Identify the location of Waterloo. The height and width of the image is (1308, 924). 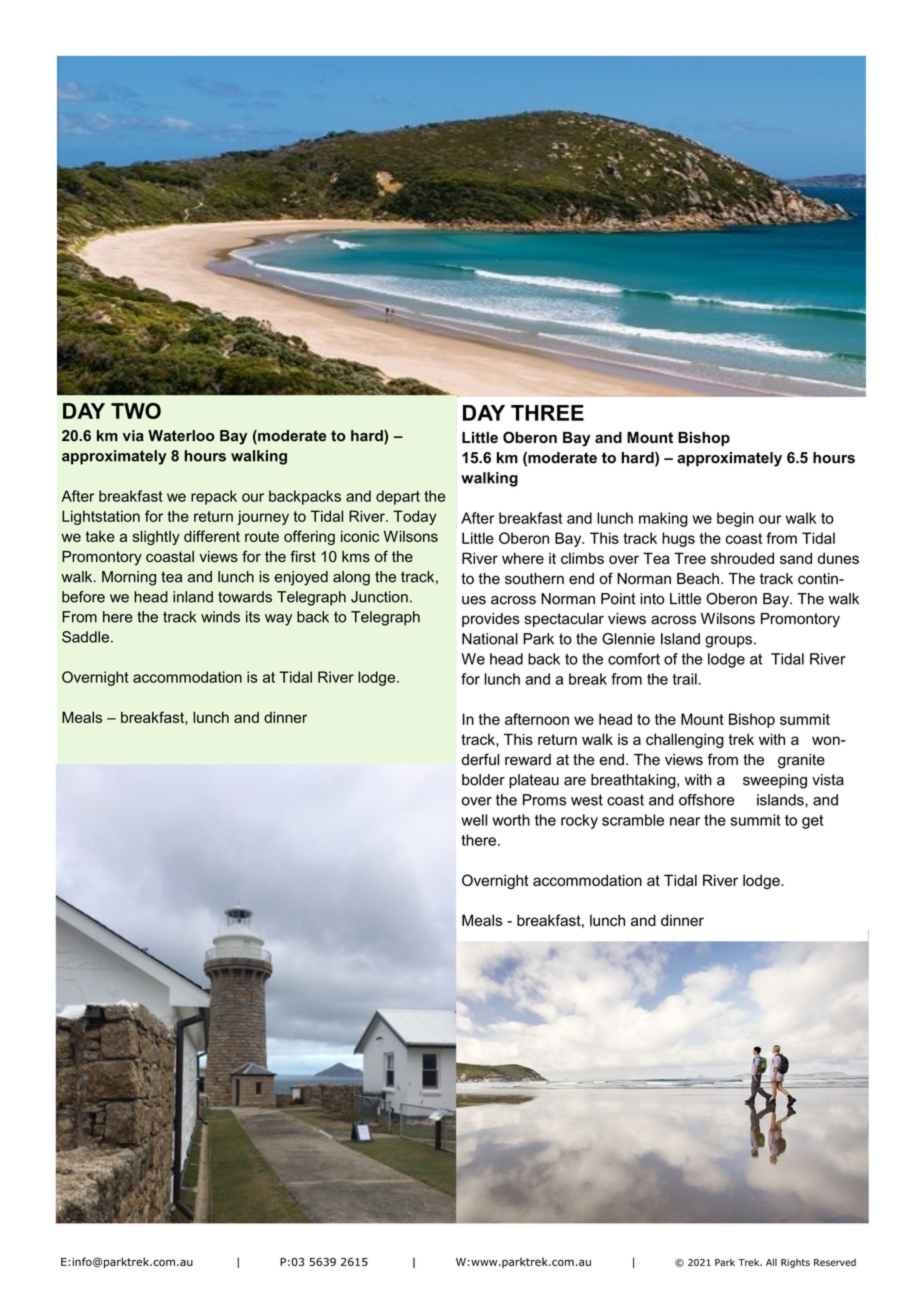
(181, 436).
